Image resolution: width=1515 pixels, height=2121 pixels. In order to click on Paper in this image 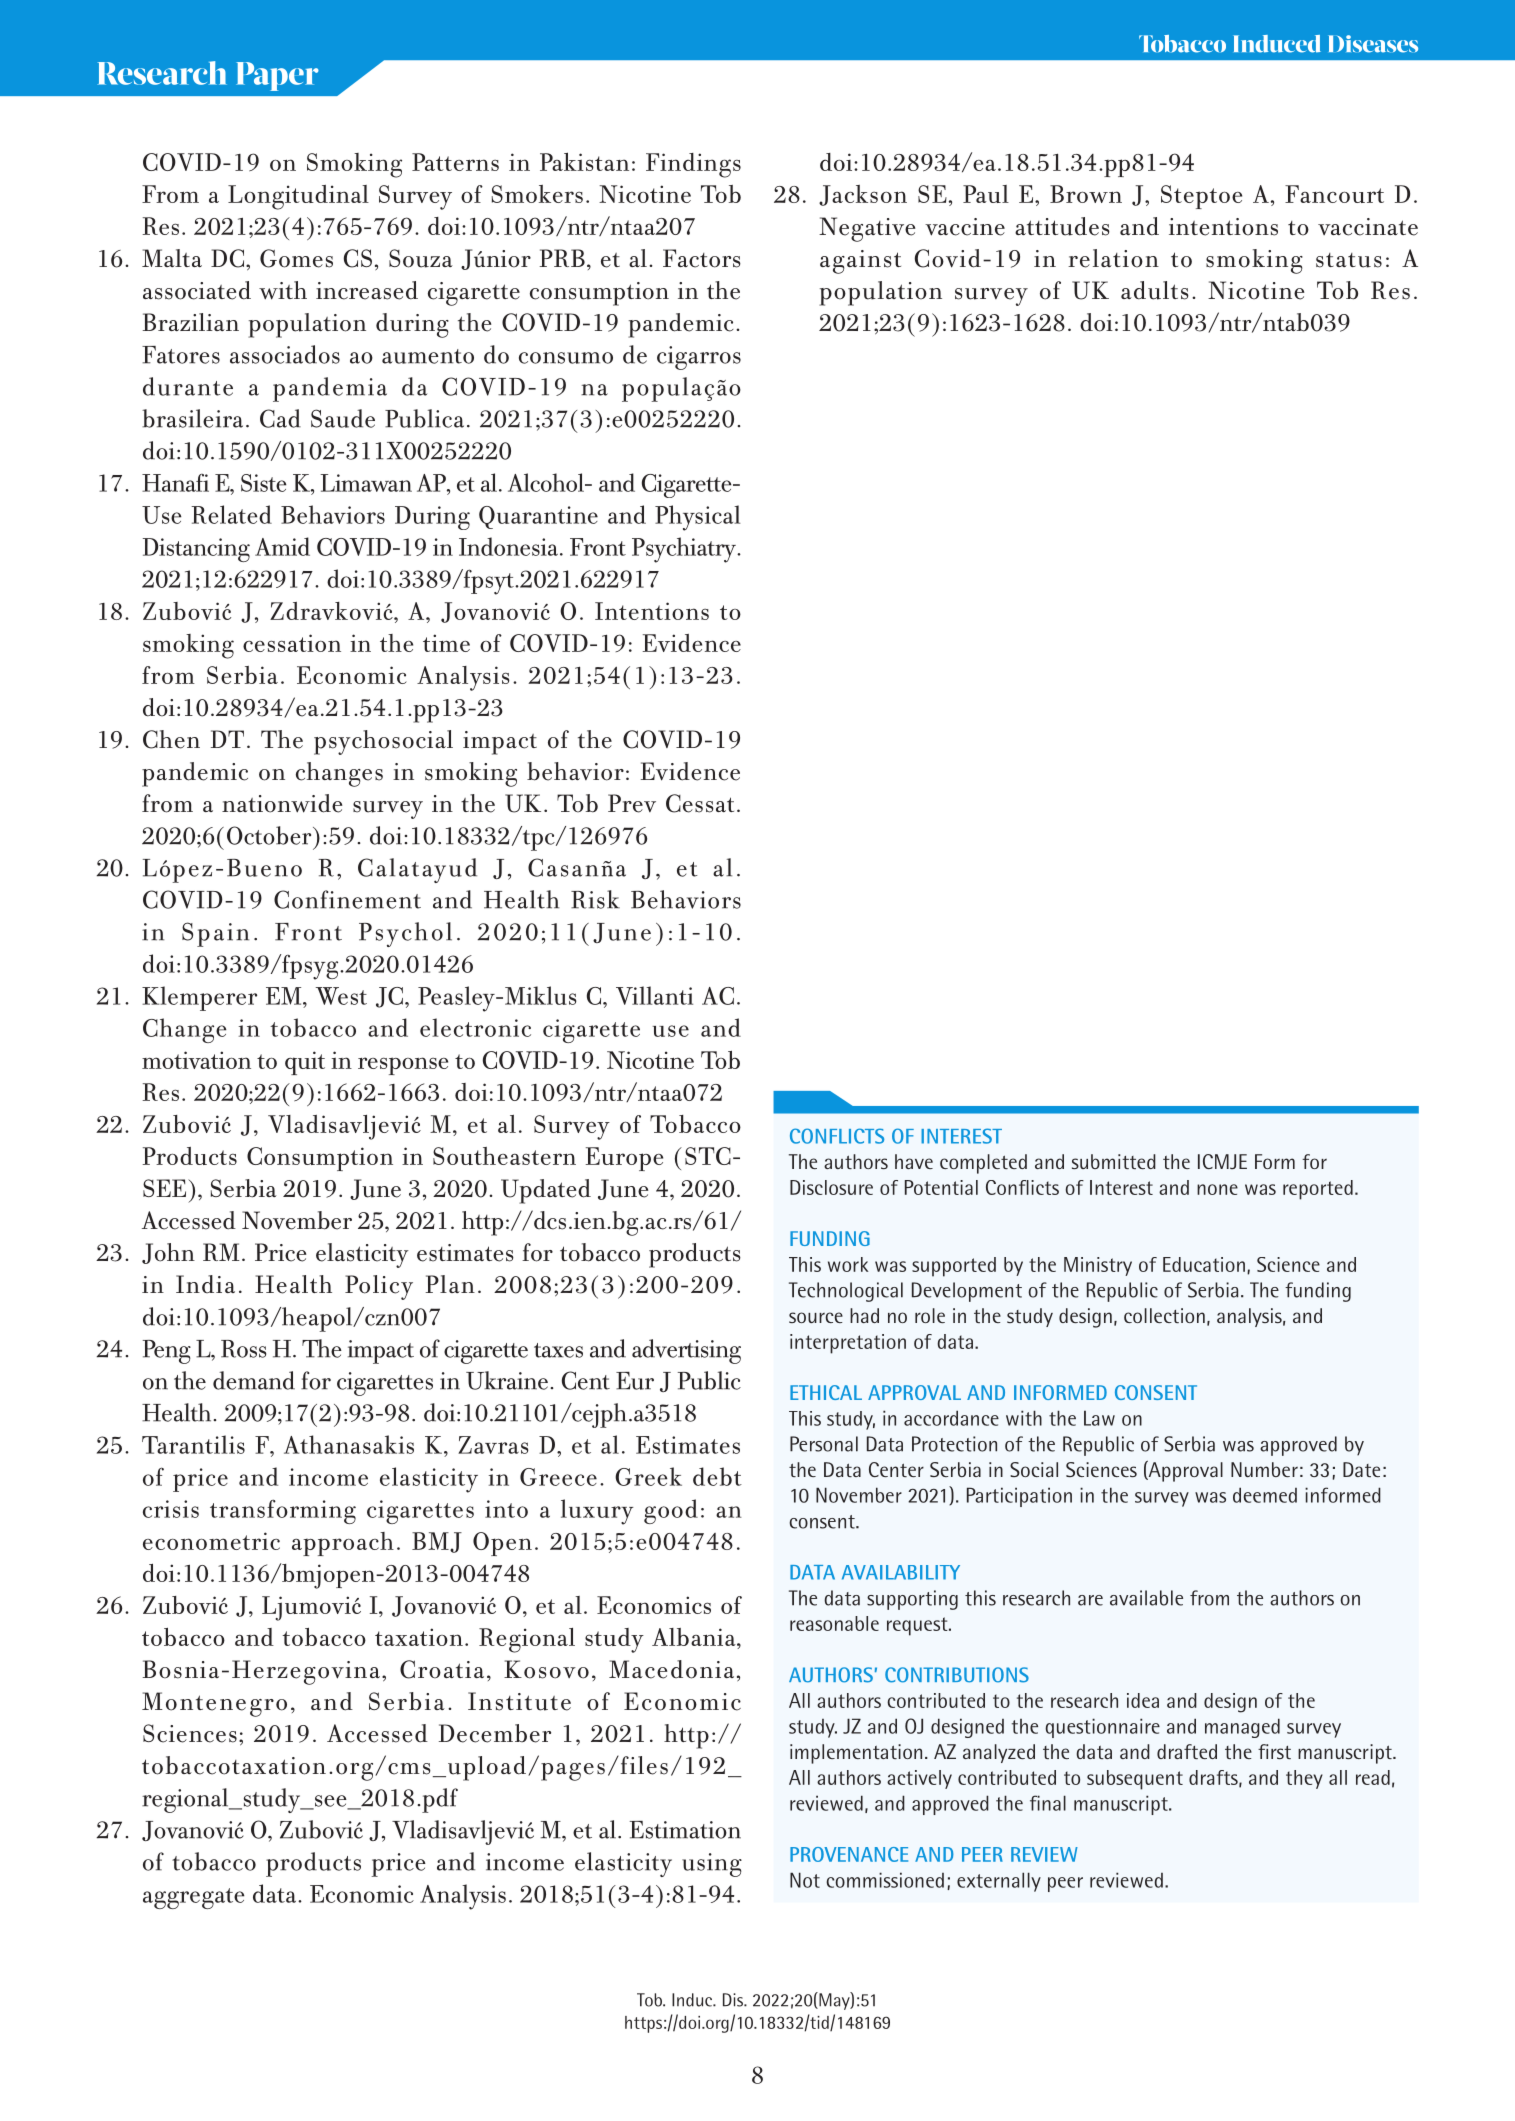, I will do `click(277, 76)`.
